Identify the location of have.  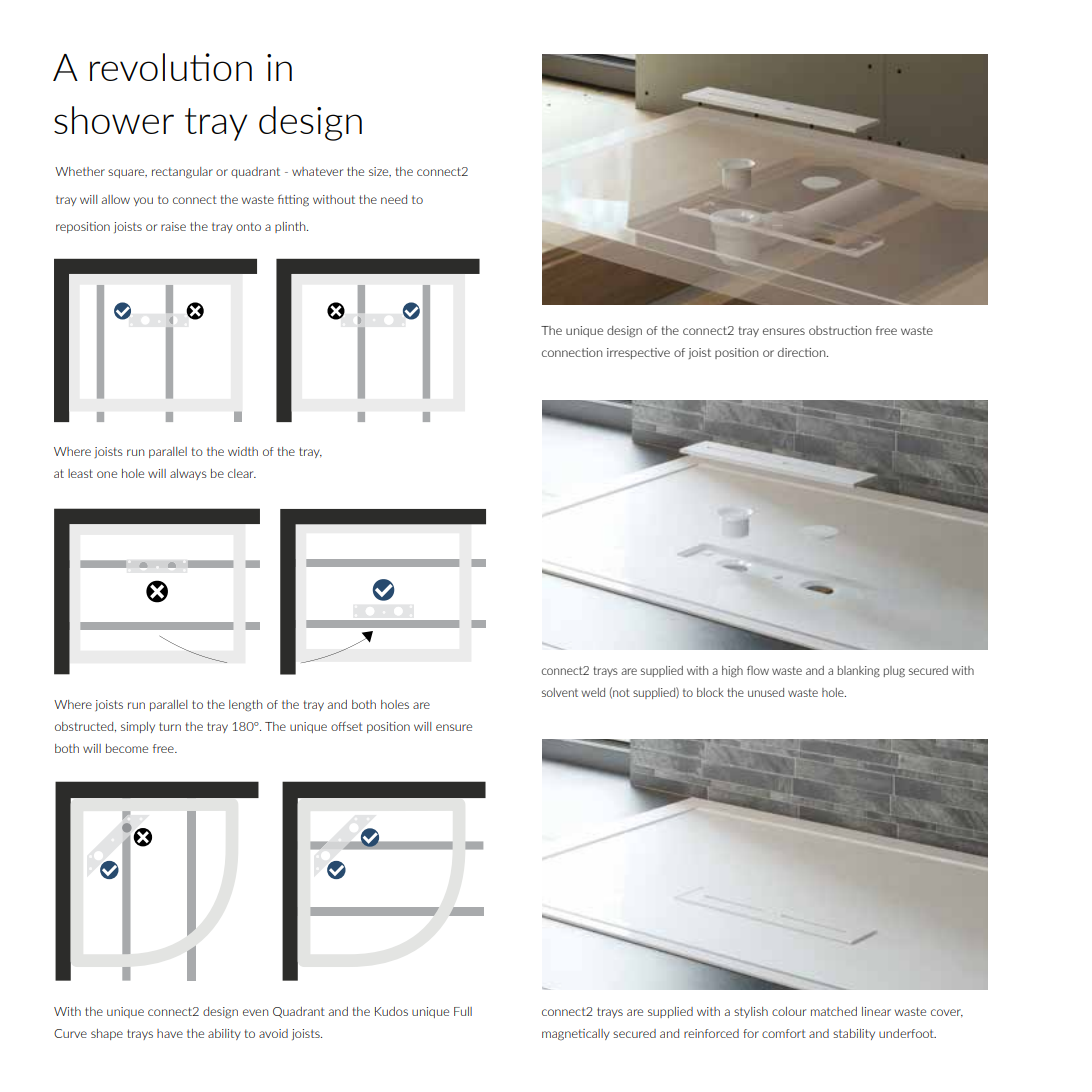
(170, 1033).
